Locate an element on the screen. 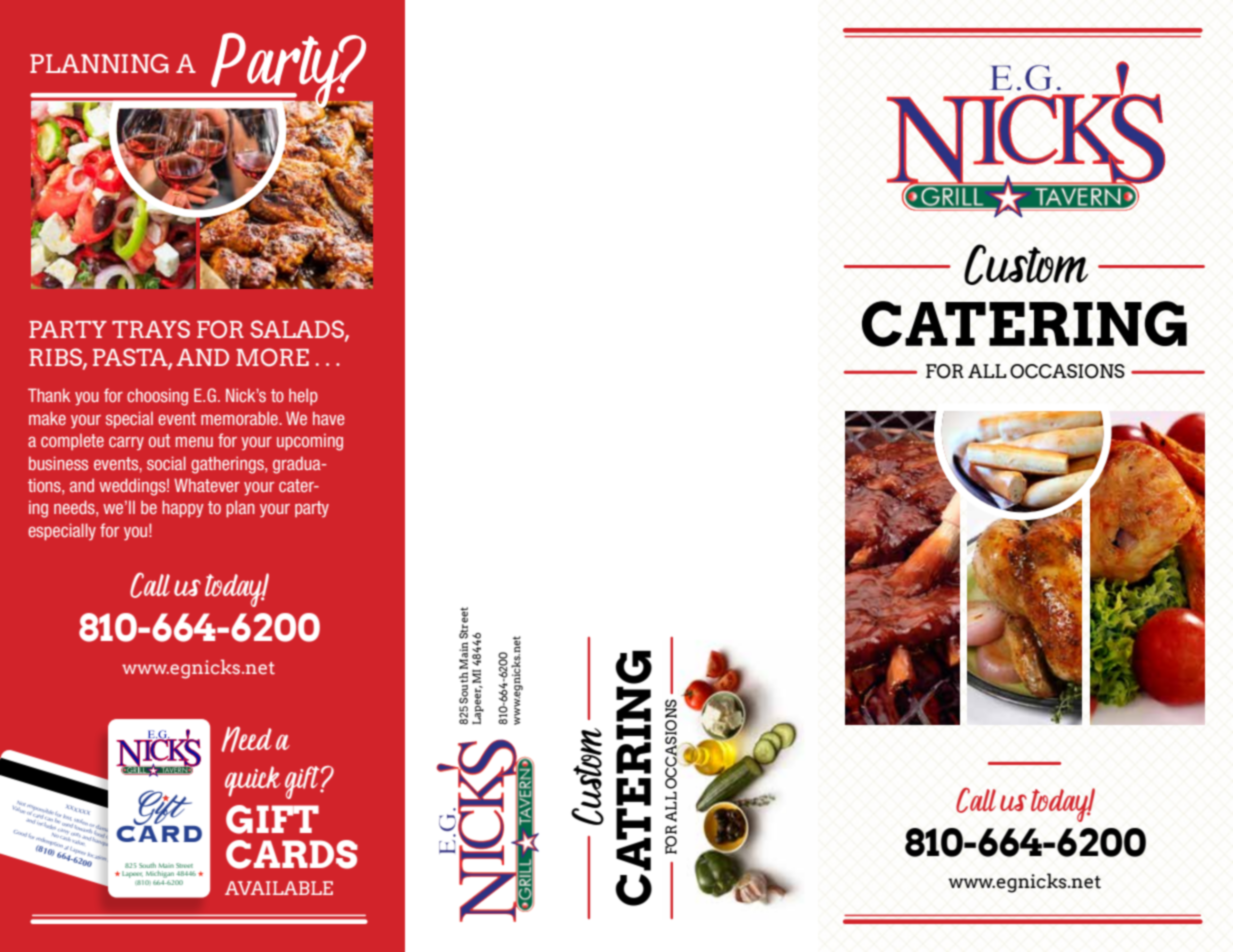 This screenshot has height=952, width=1233. Thank is located at coordinates (49, 395).
